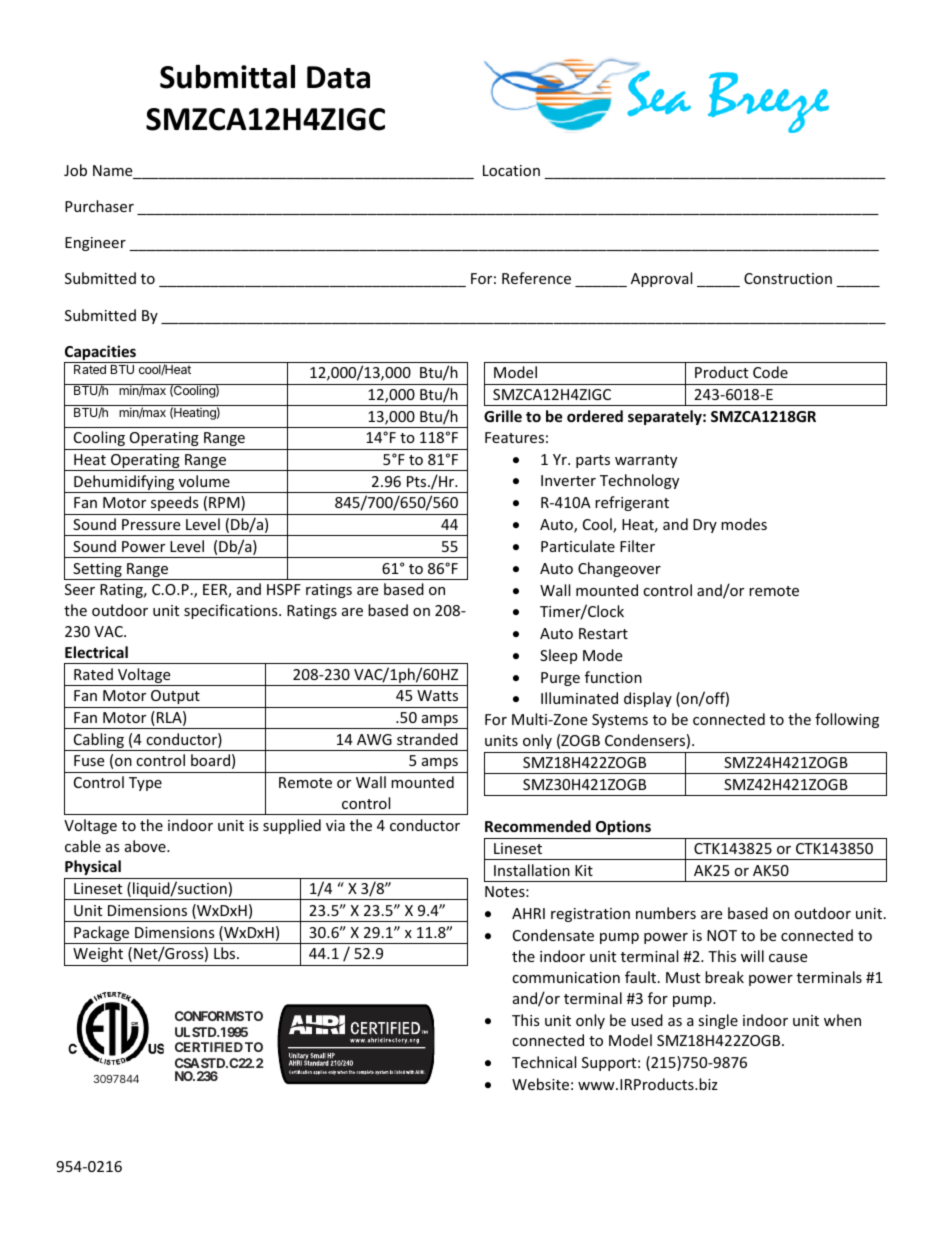  Describe the element at coordinates (204, 481) in the page. I see `volume` at that location.
